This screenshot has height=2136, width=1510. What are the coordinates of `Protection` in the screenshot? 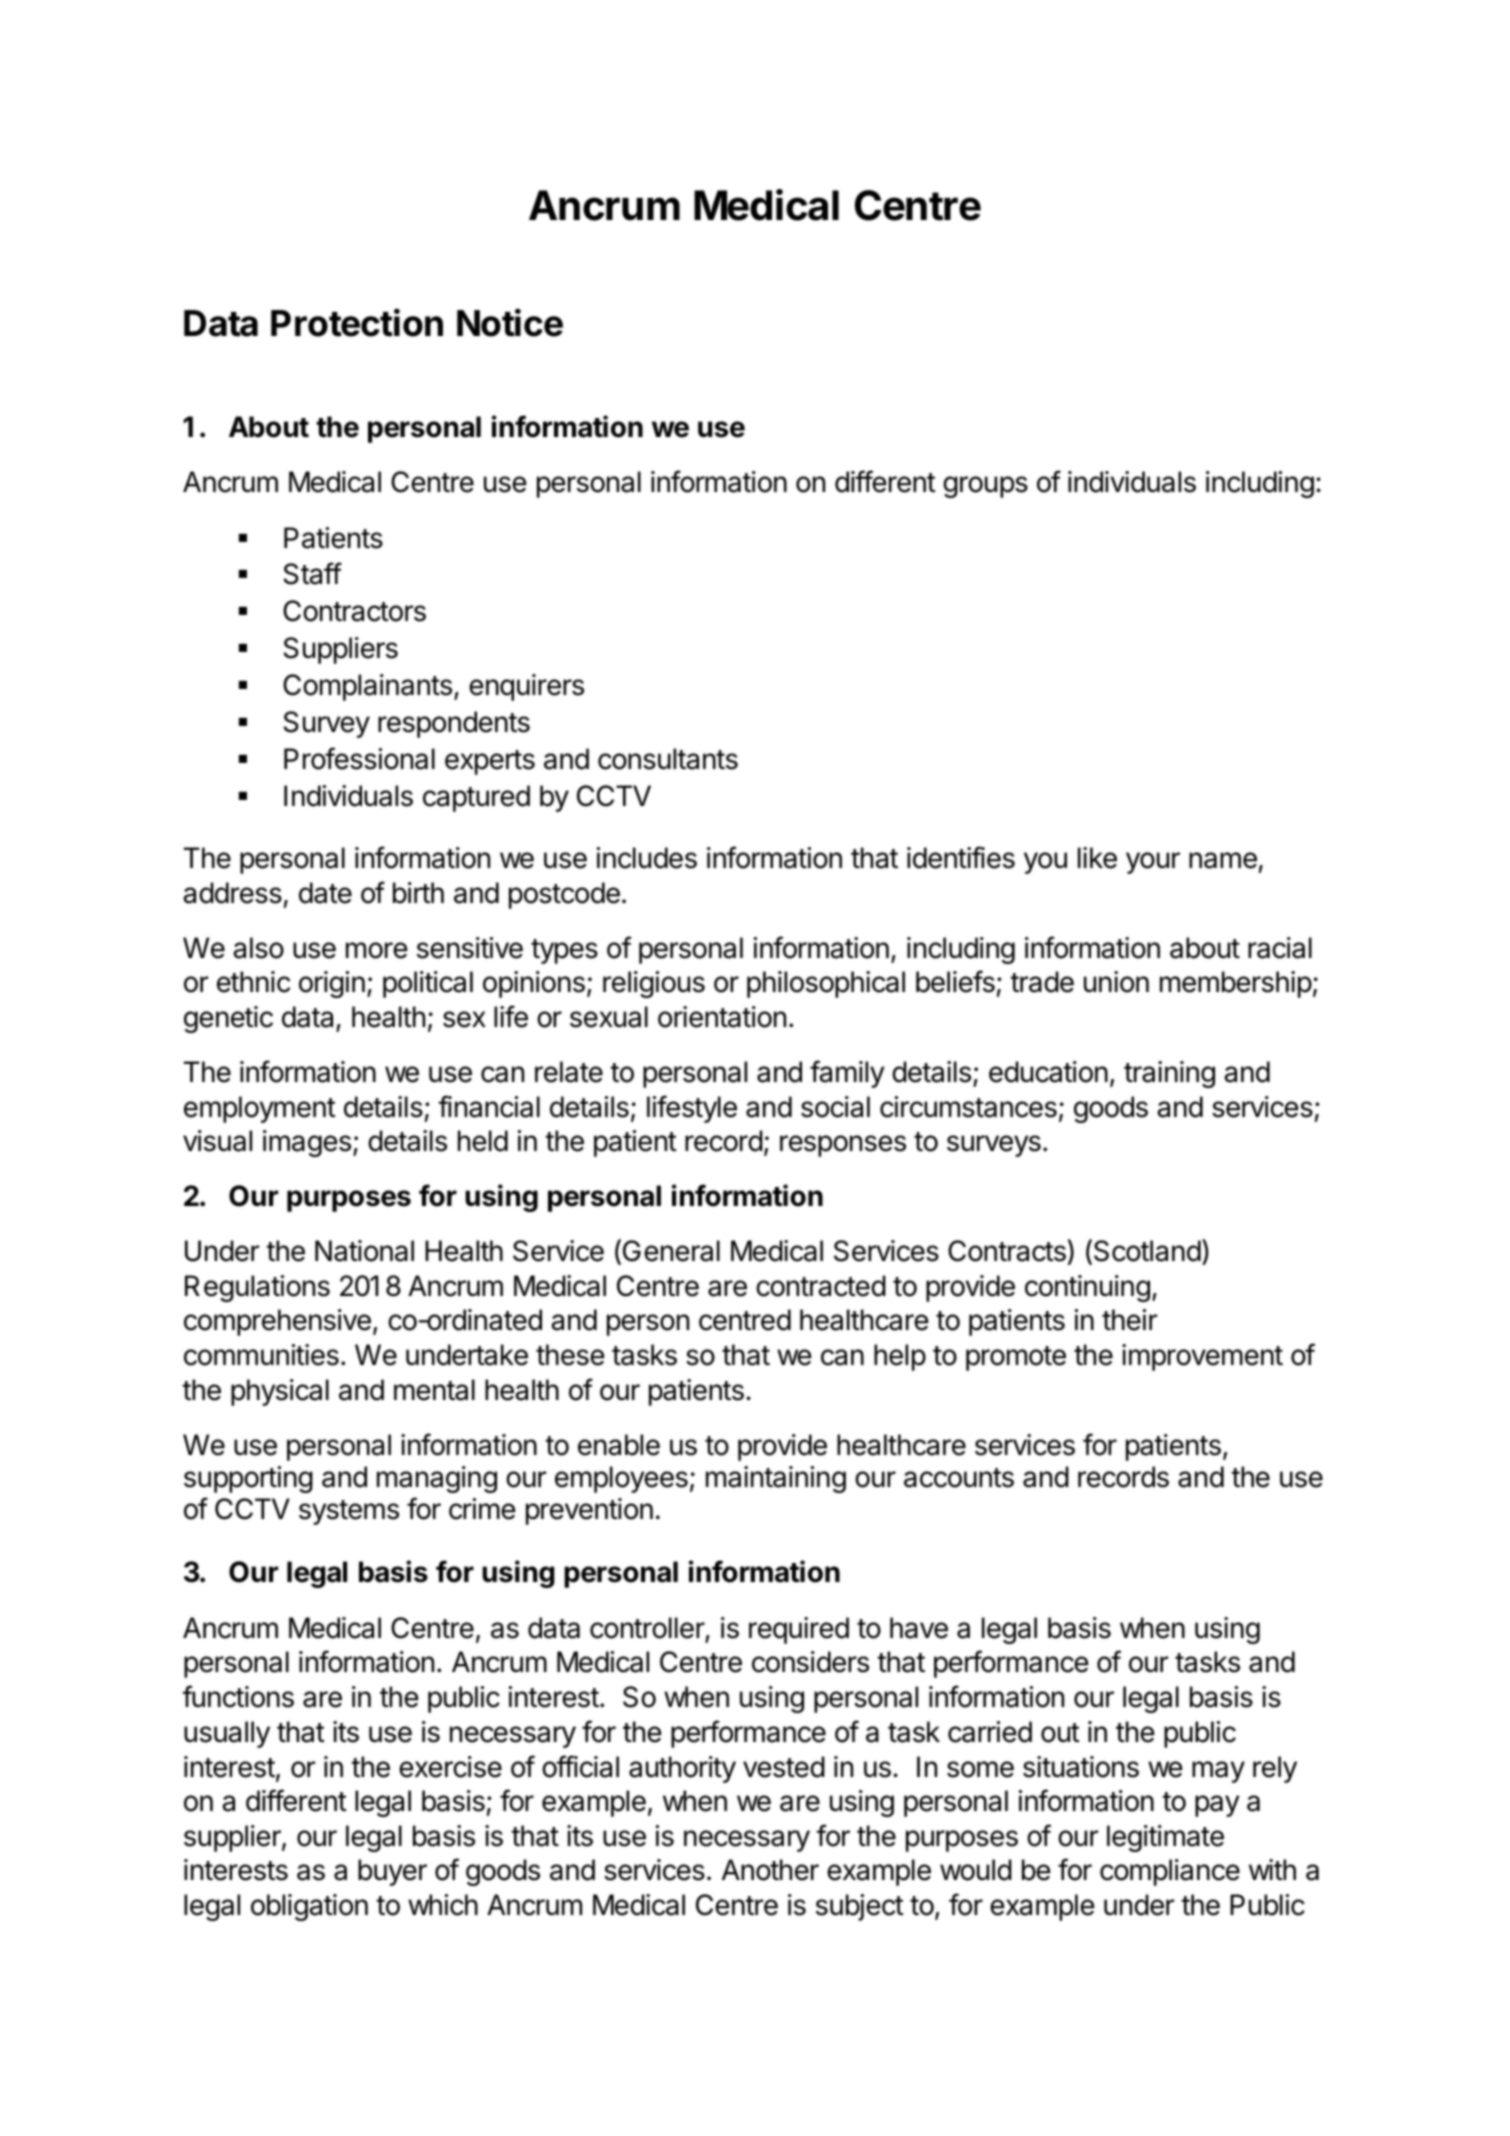 It's located at (357, 322).
